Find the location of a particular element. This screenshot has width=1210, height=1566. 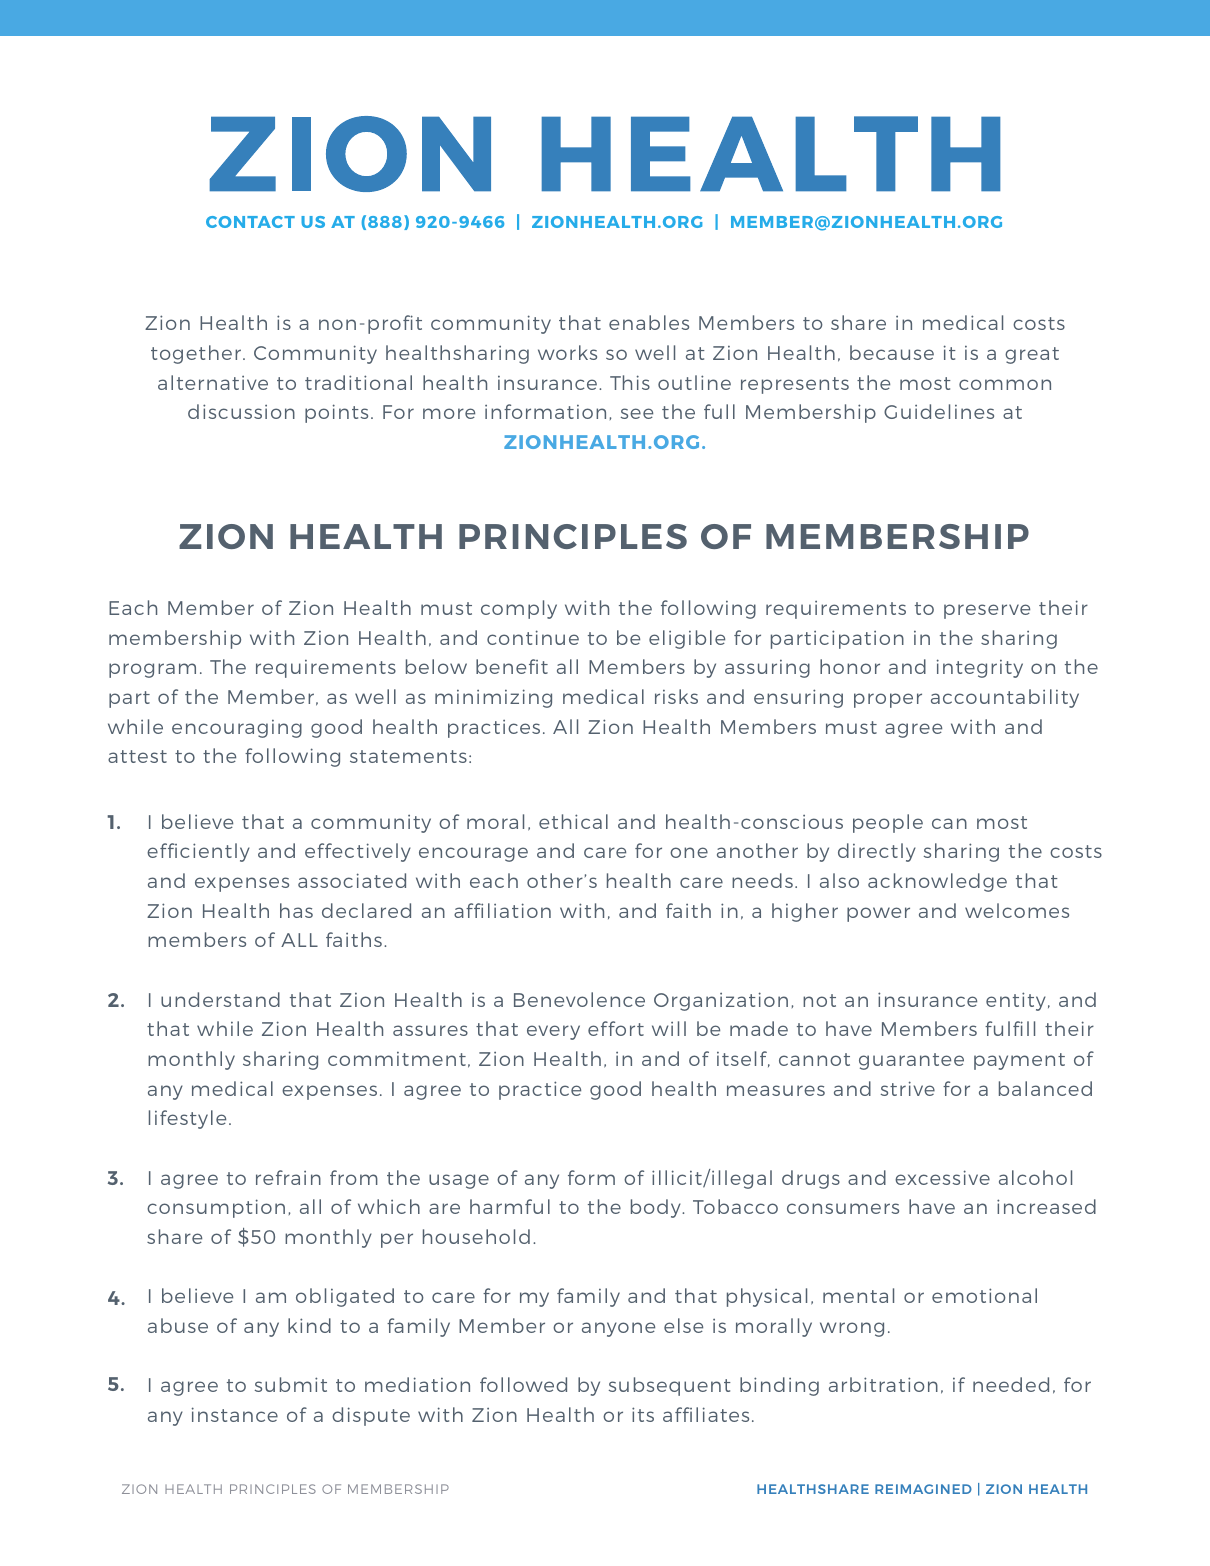

program is located at coordinates (152, 670).
